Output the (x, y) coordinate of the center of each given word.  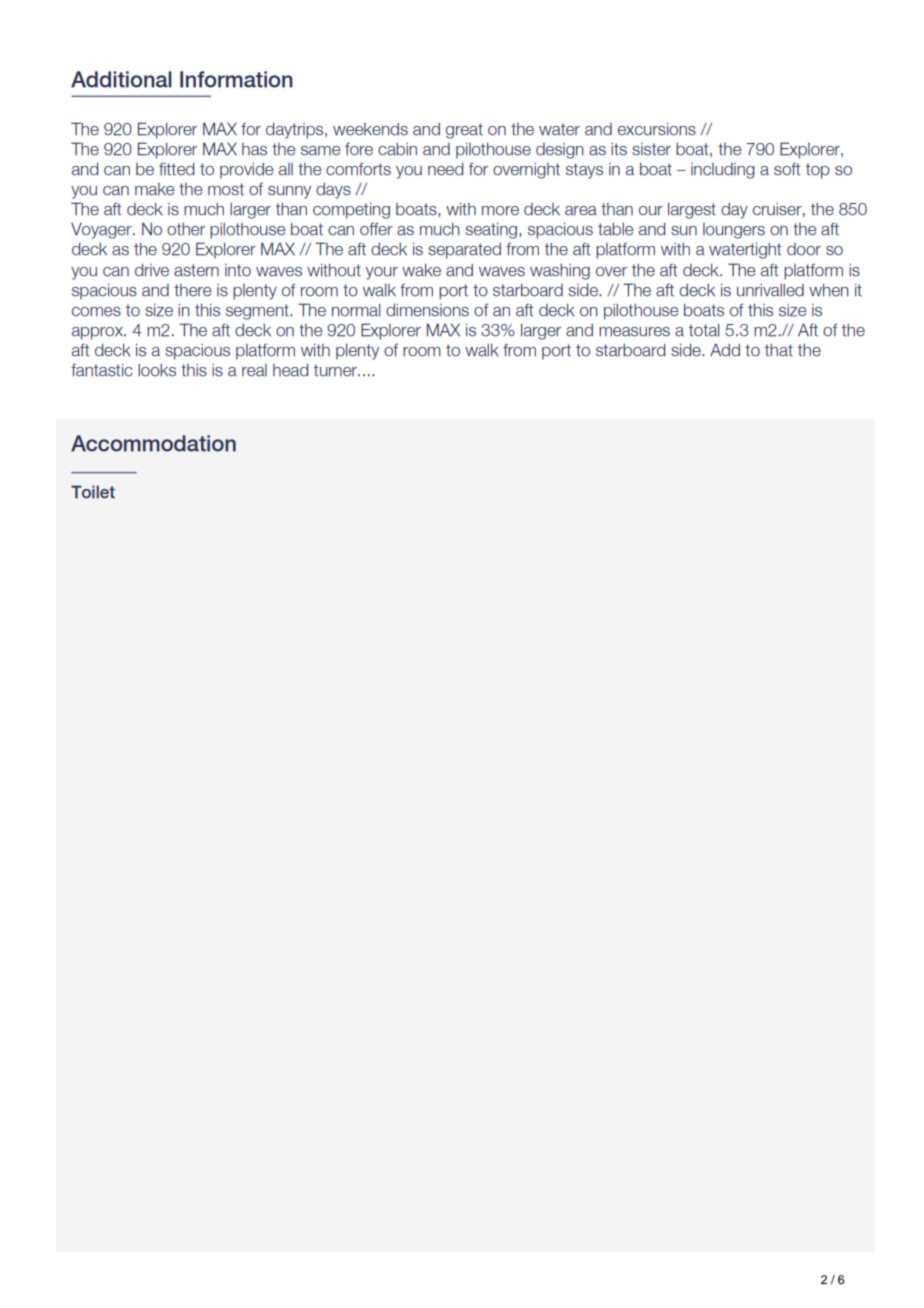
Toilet (93, 492)
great (464, 131)
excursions (657, 129)
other (186, 229)
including (723, 171)
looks (157, 370)
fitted (176, 169)
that (779, 350)
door (804, 249)
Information (236, 79)
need (445, 169)
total (704, 330)
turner (336, 370)
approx (98, 333)
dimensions (427, 310)
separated (464, 251)
